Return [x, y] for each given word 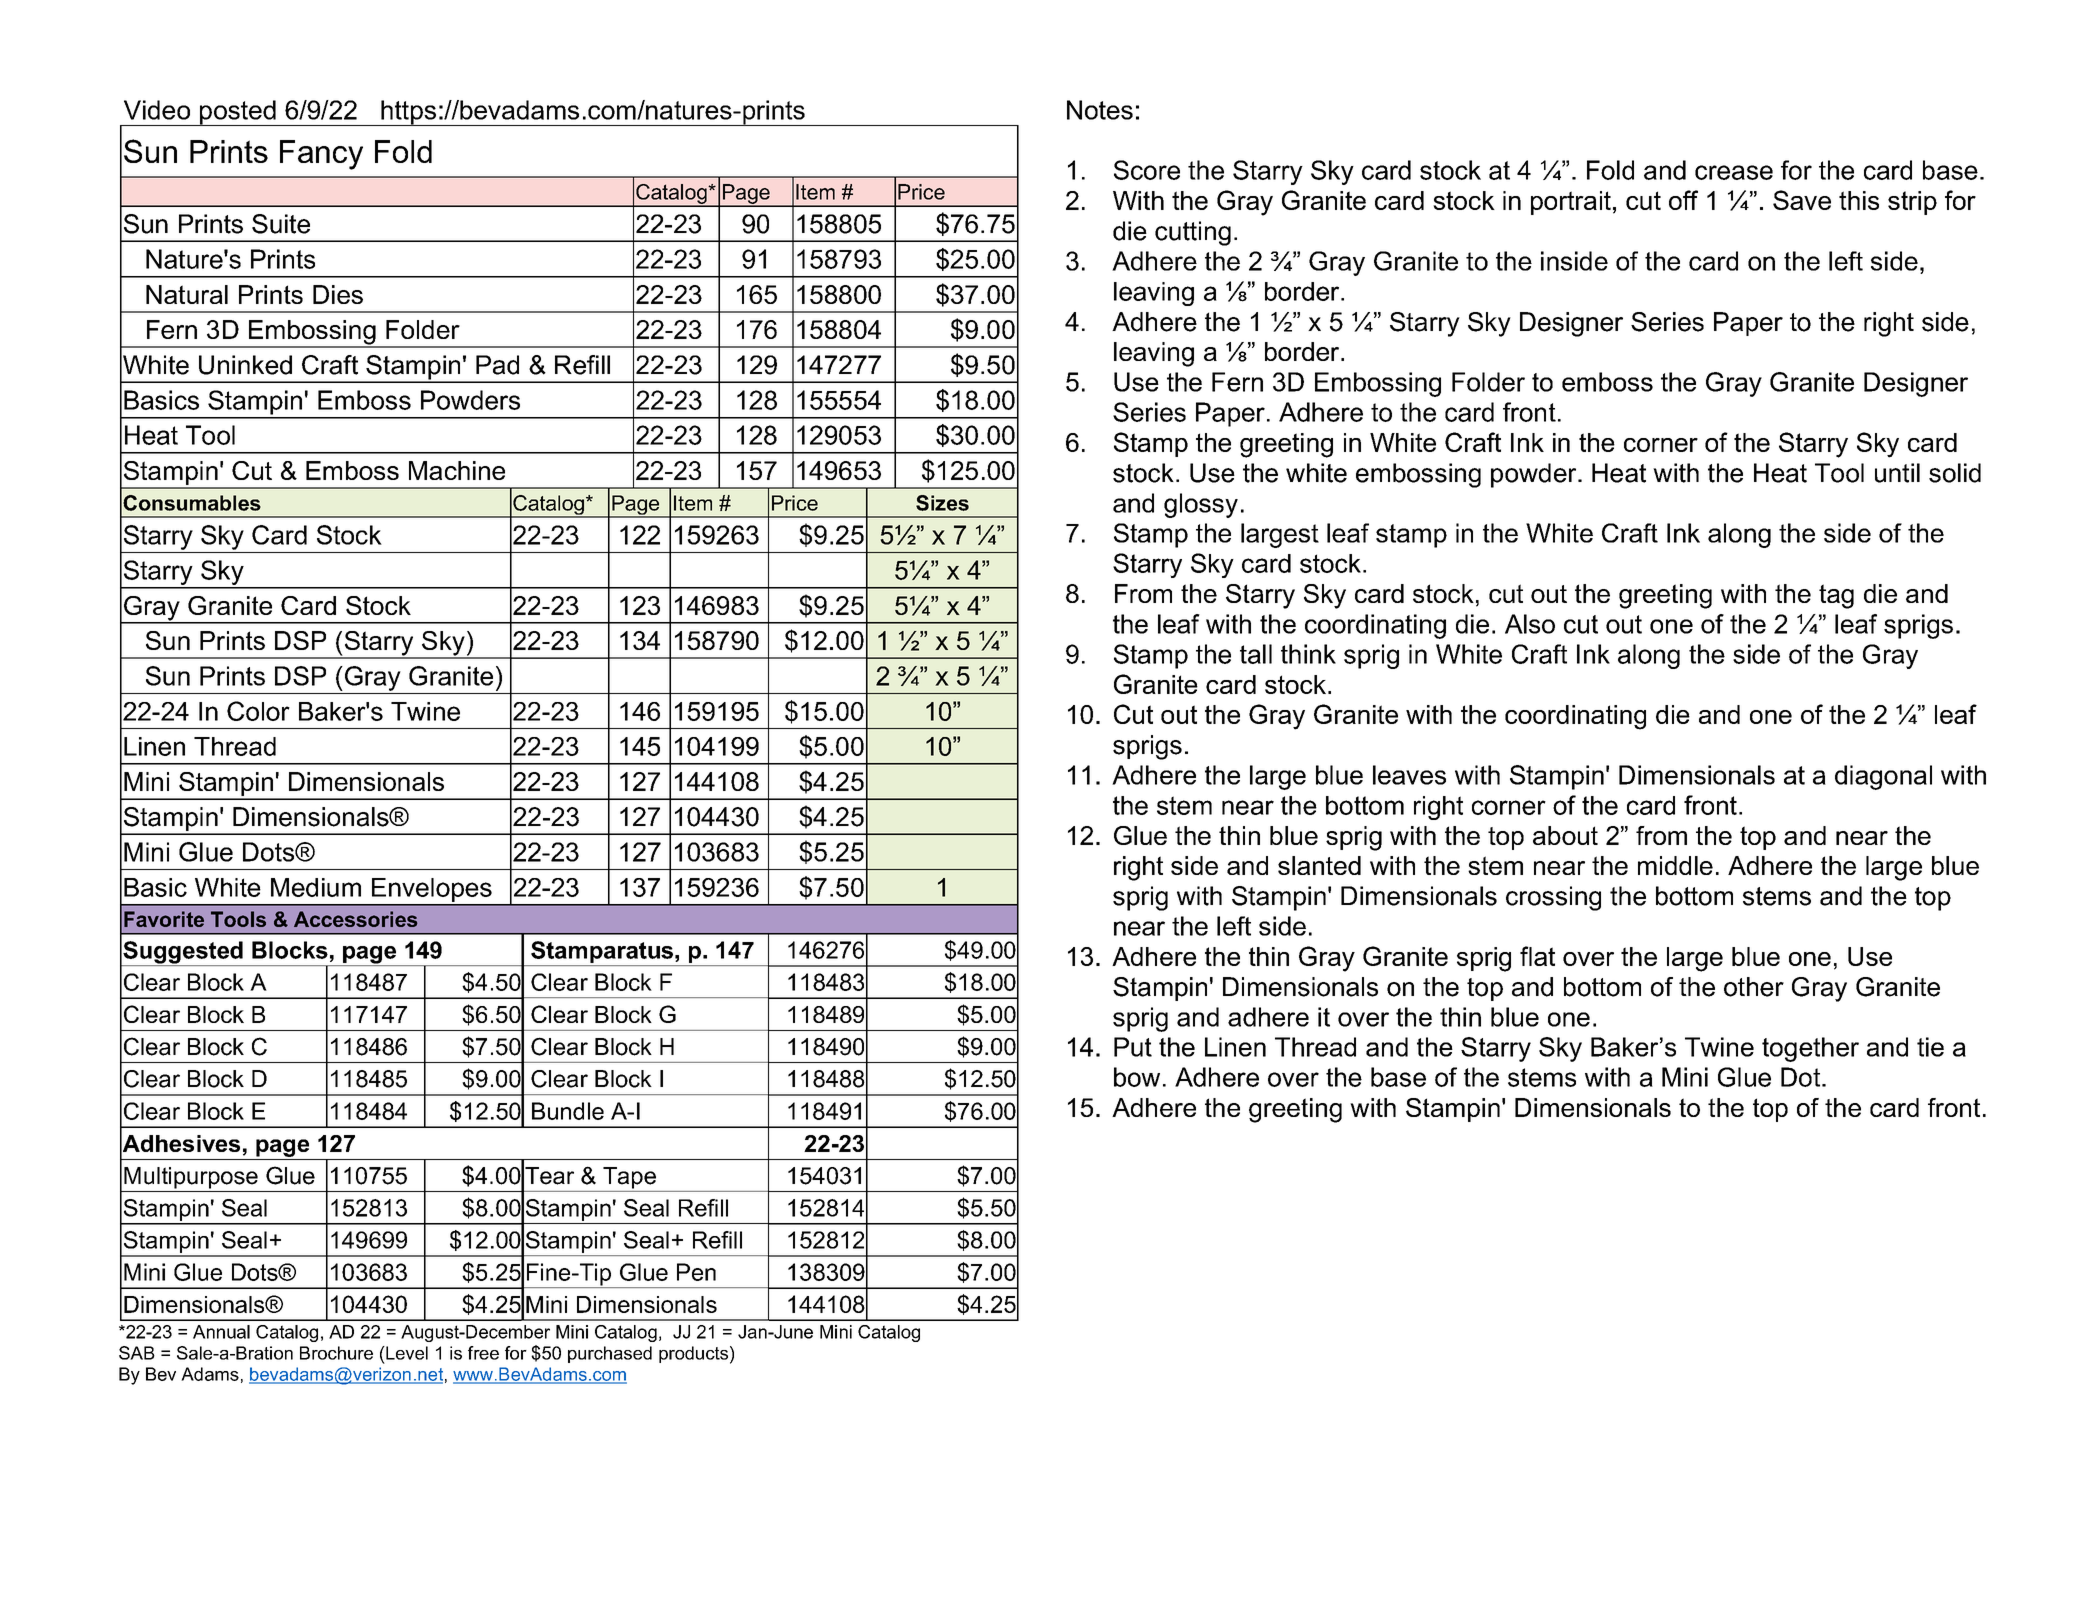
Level [406, 1353]
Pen [696, 1272]
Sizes [942, 503]
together [1810, 1049]
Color [258, 711]
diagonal [1883, 777]
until [1897, 473]
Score [1147, 170]
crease [1734, 172]
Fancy [321, 155]
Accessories [355, 919]
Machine [457, 470]
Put [1133, 1047]
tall [1256, 654]
